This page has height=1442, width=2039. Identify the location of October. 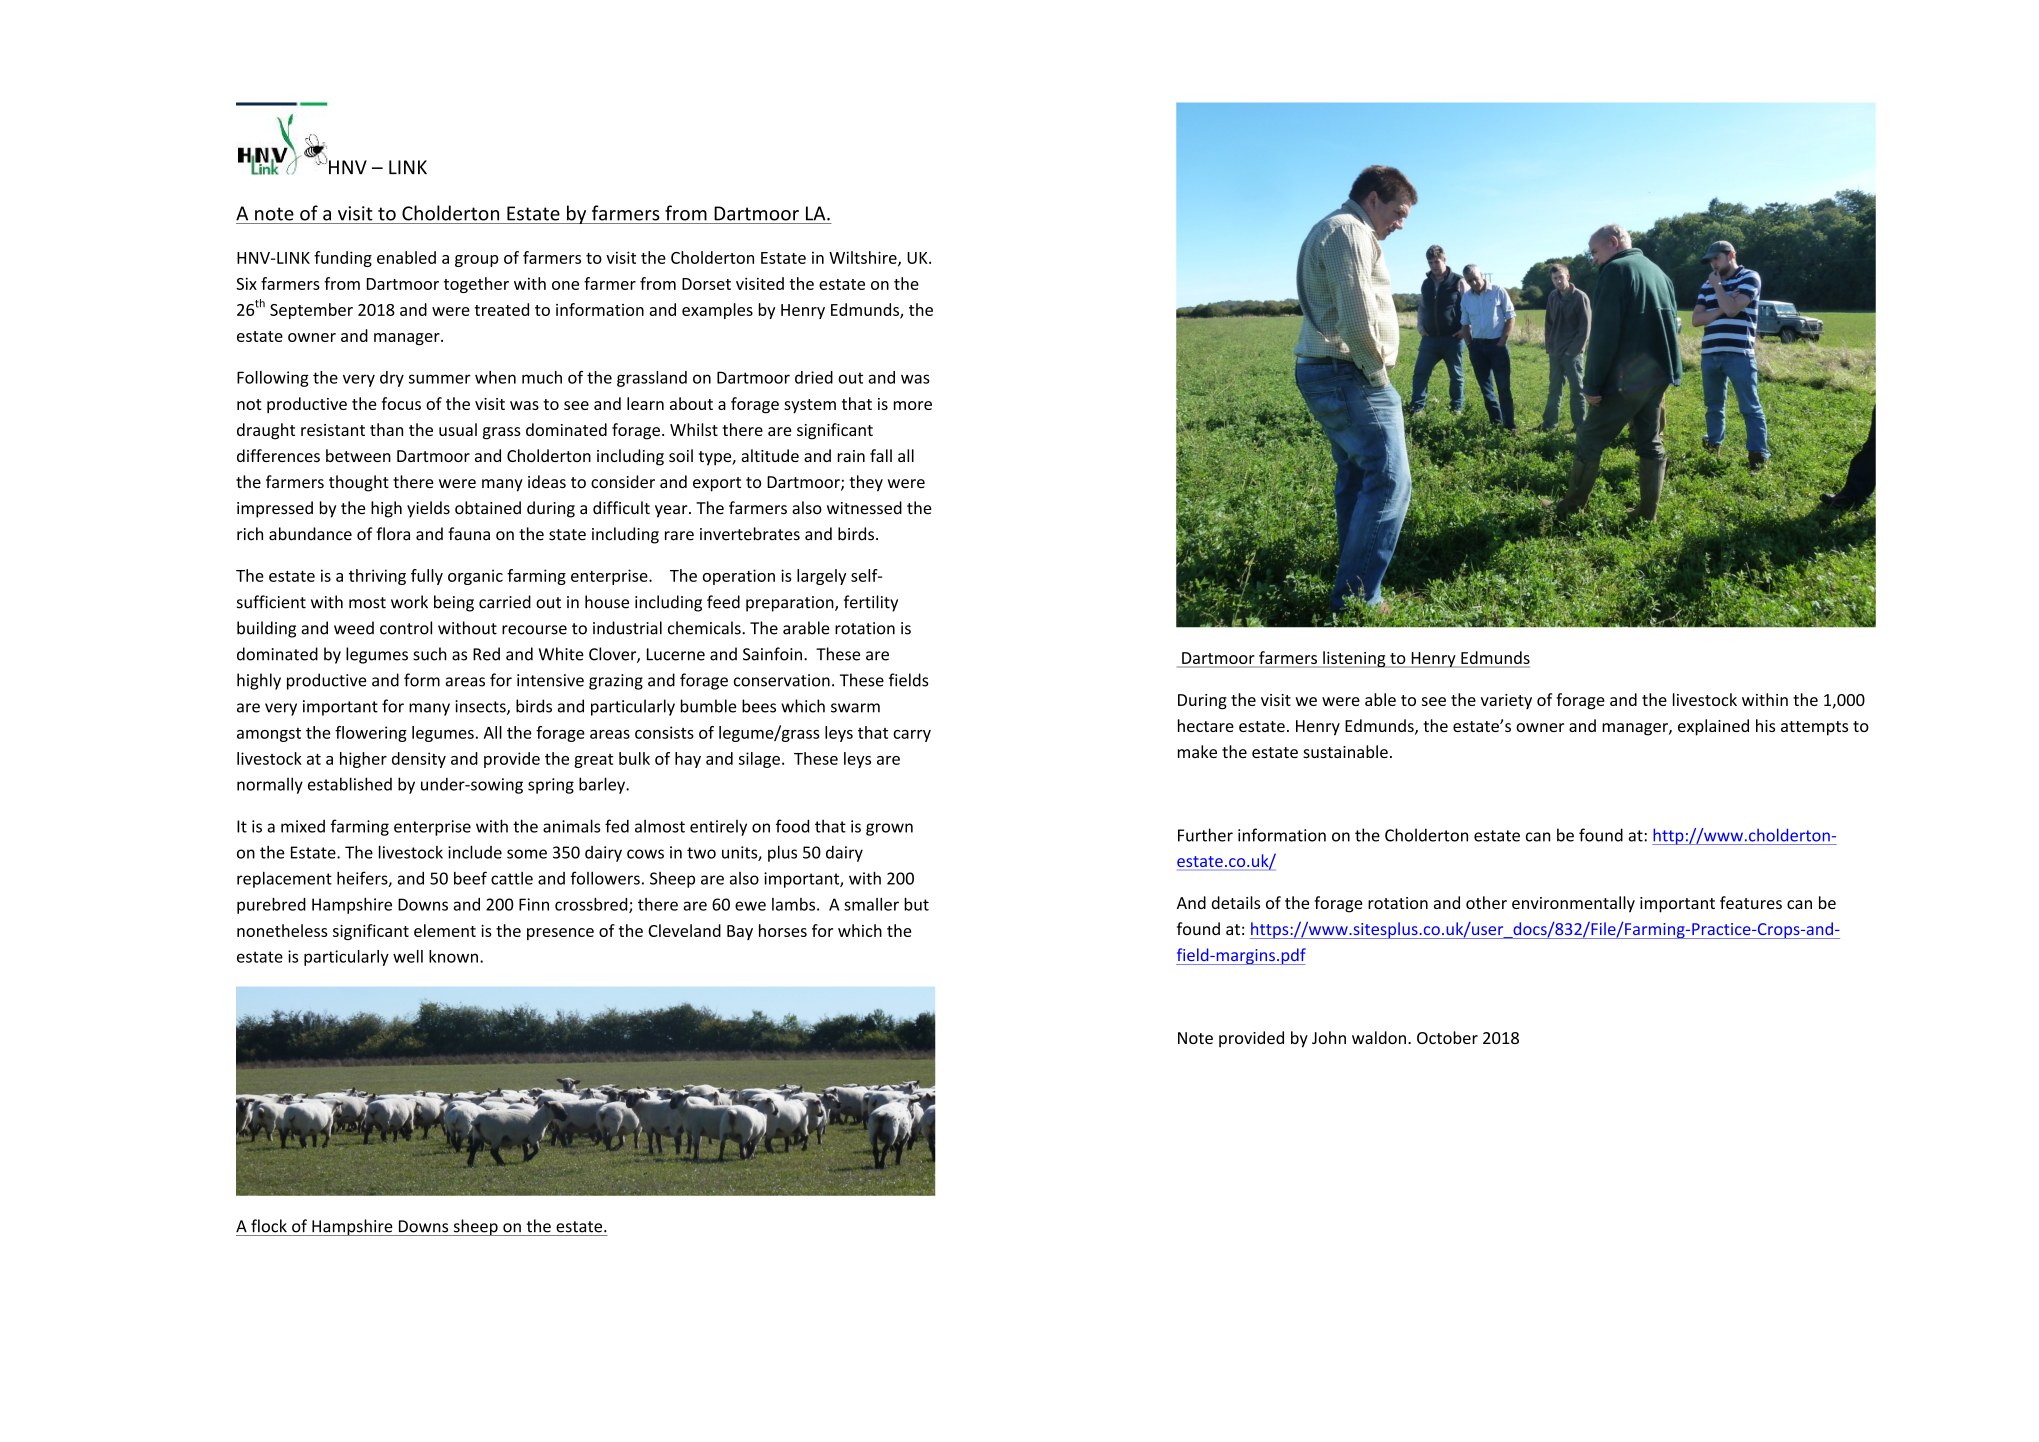
(1447, 1037).
